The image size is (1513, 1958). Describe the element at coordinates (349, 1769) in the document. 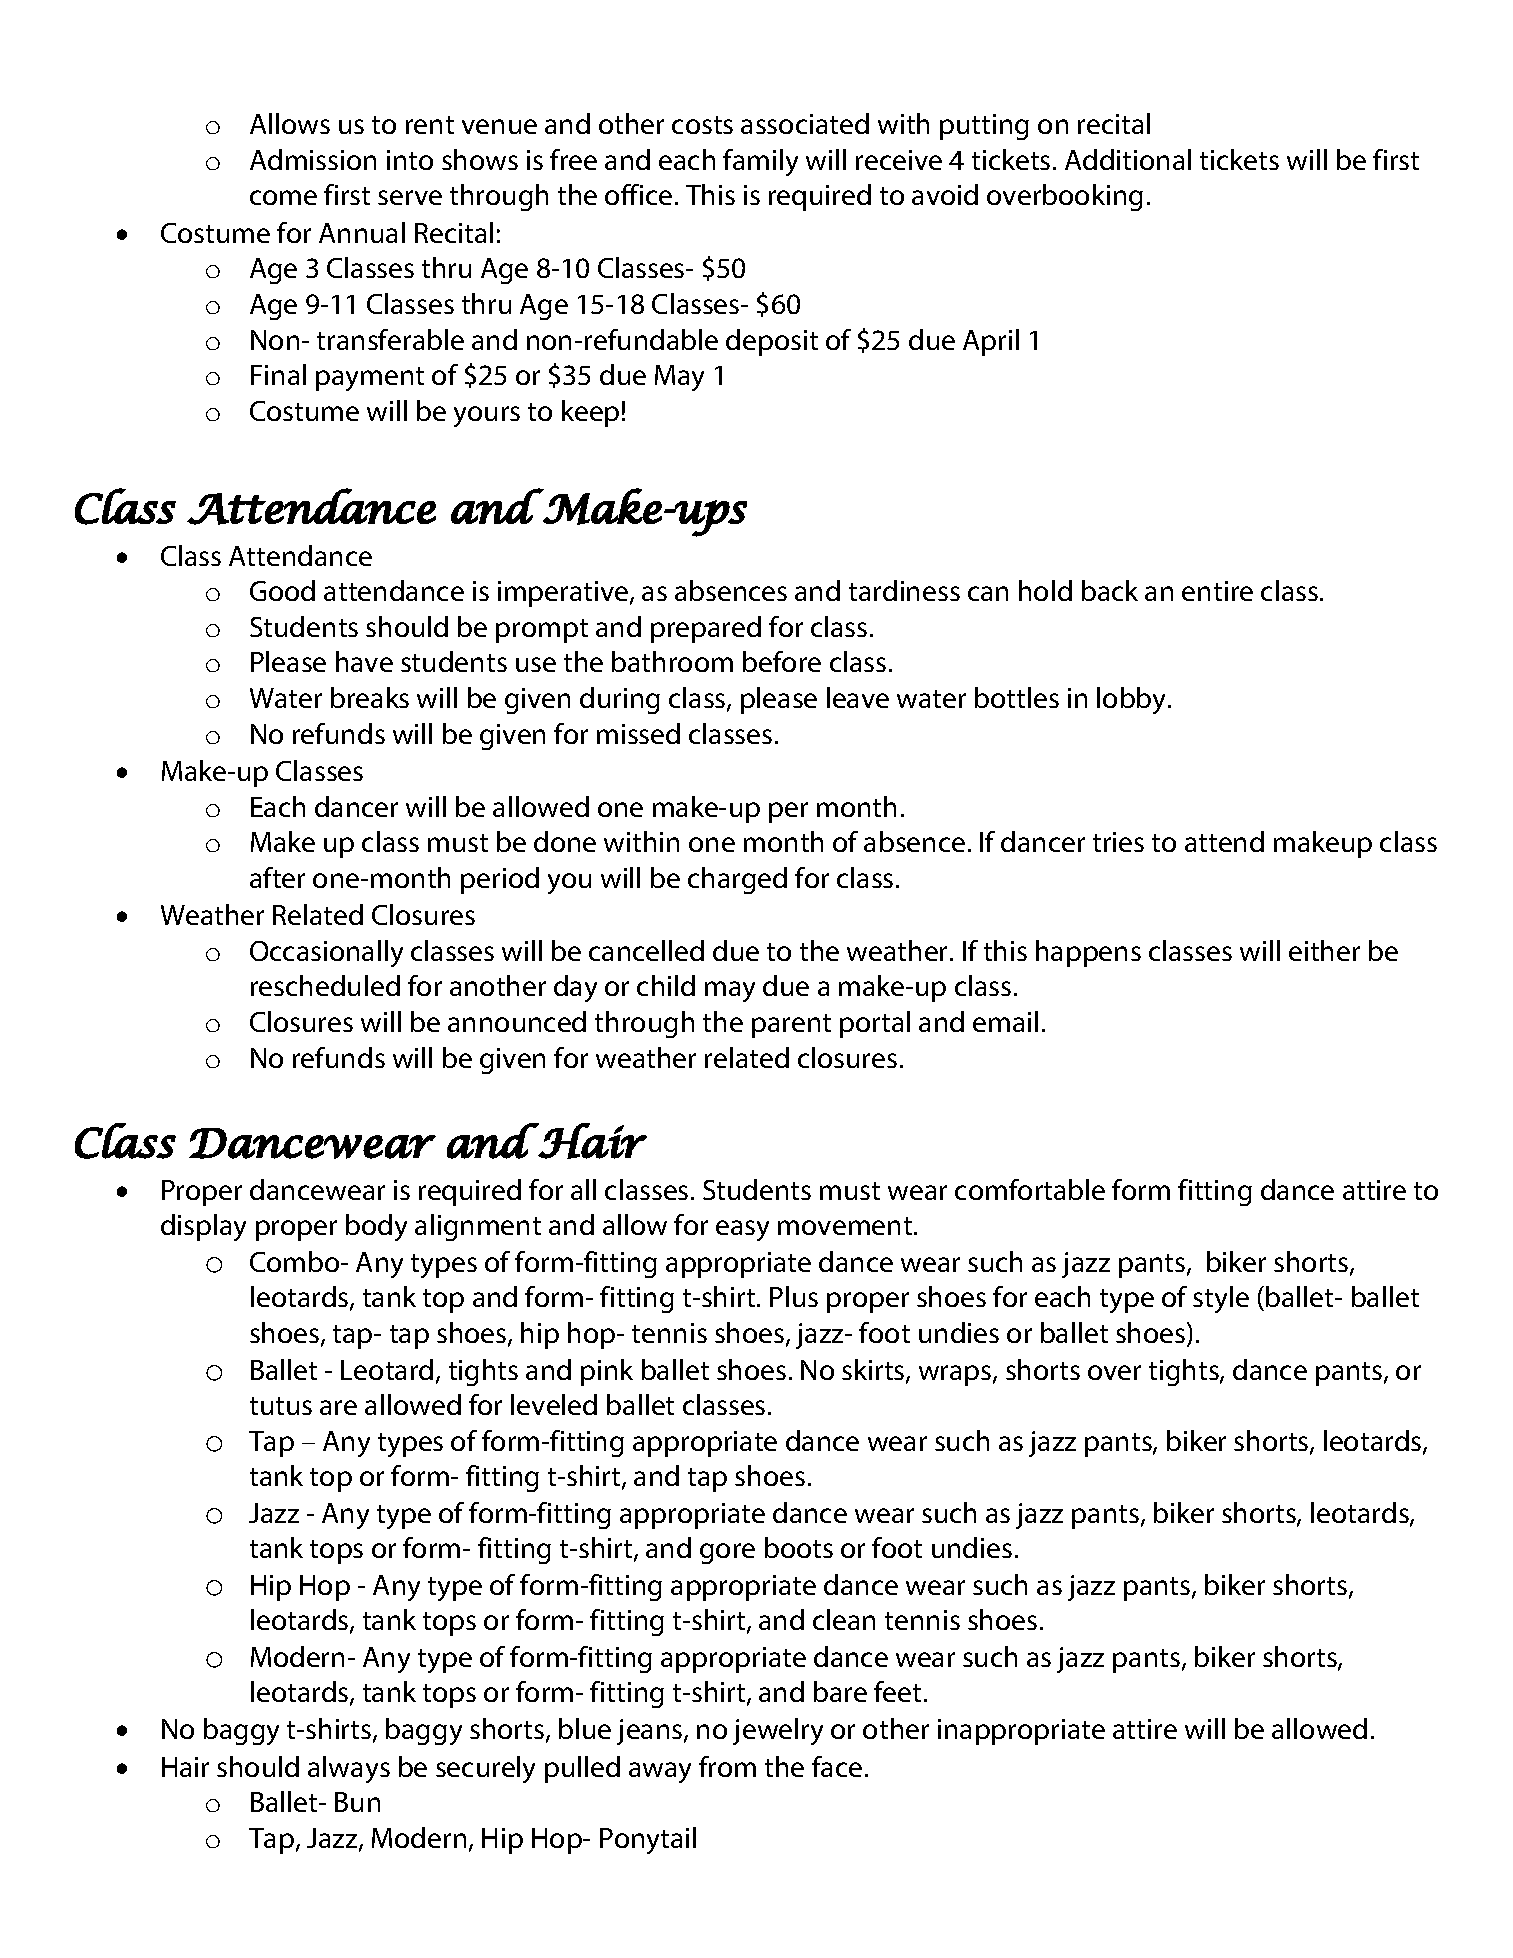

I see `always` at that location.
